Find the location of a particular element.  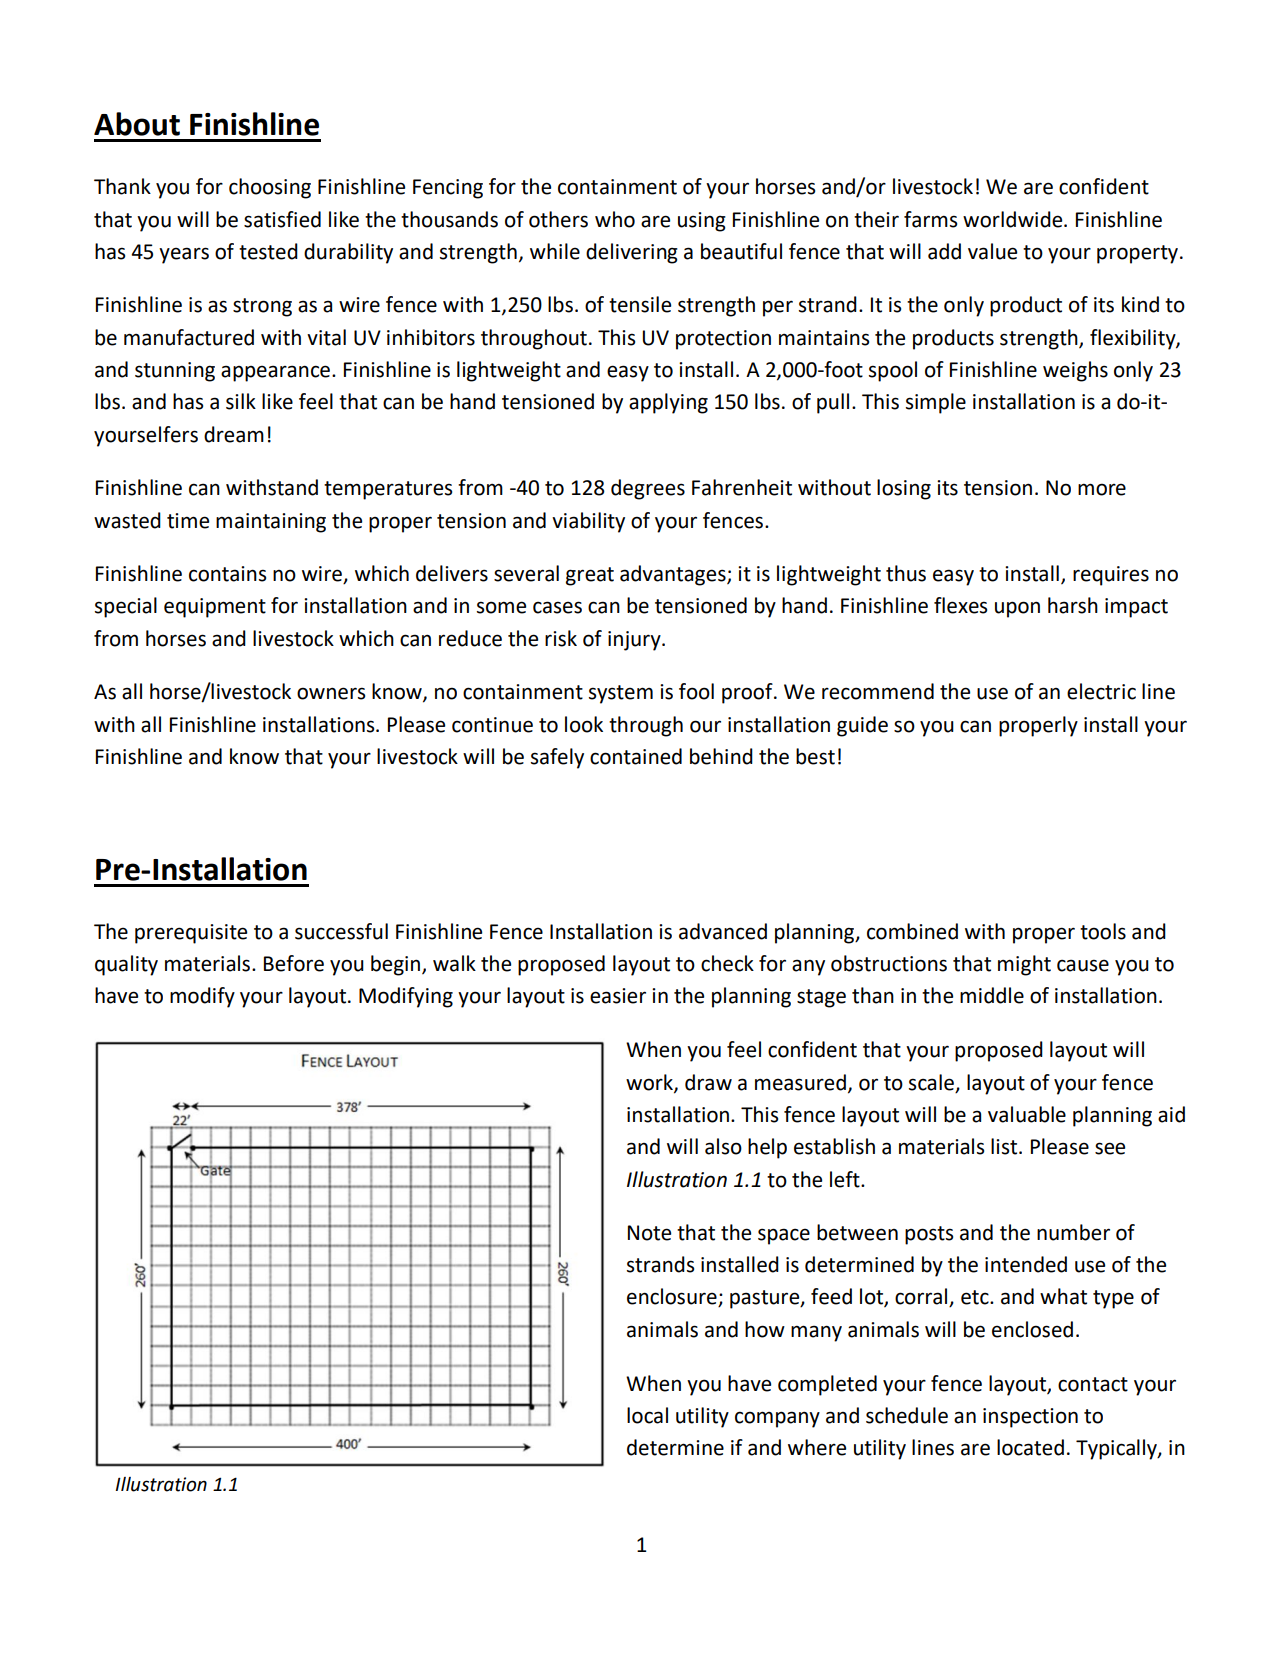

choosing is located at coordinates (270, 188).
